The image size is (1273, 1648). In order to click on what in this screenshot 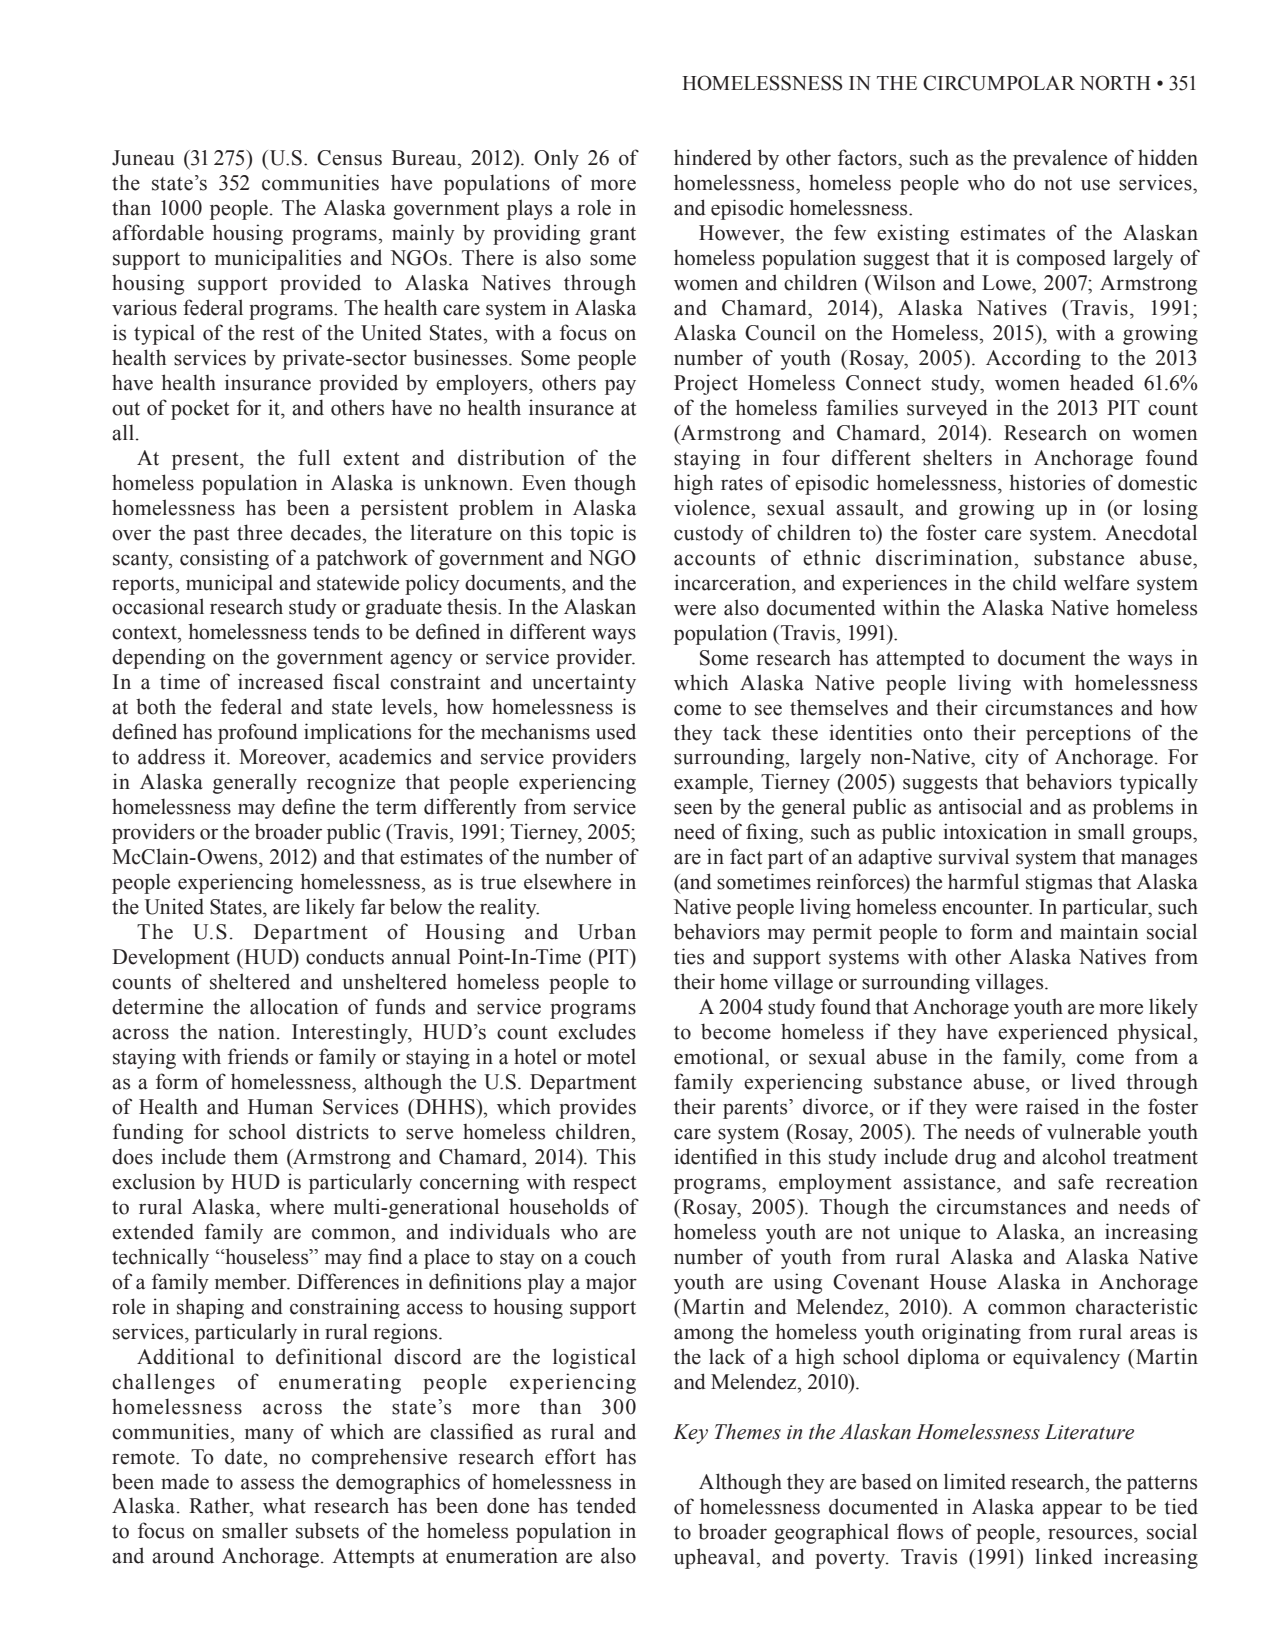, I will do `click(284, 1505)`.
